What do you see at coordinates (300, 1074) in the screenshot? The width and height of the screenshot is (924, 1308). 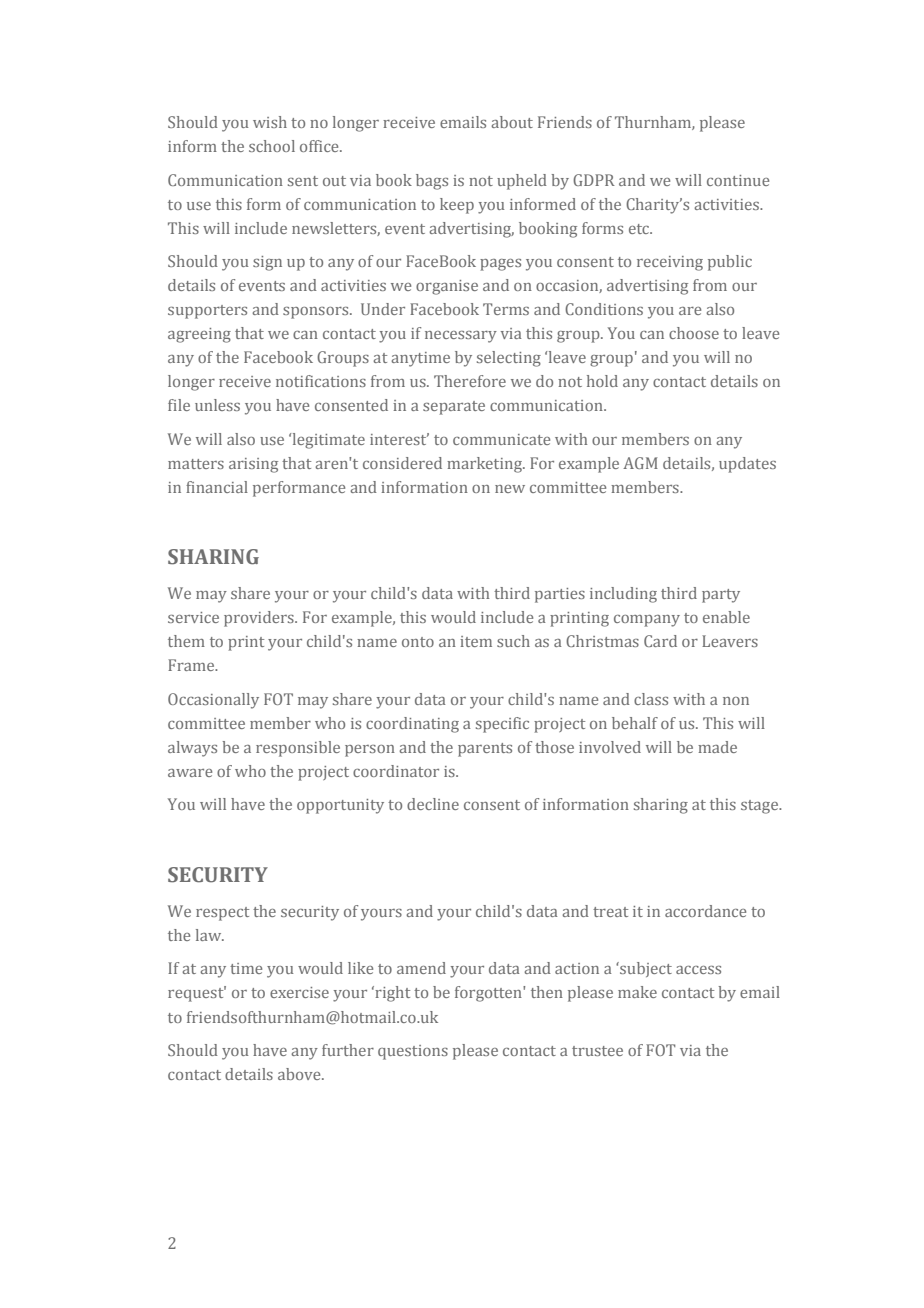 I see `above` at bounding box center [300, 1074].
